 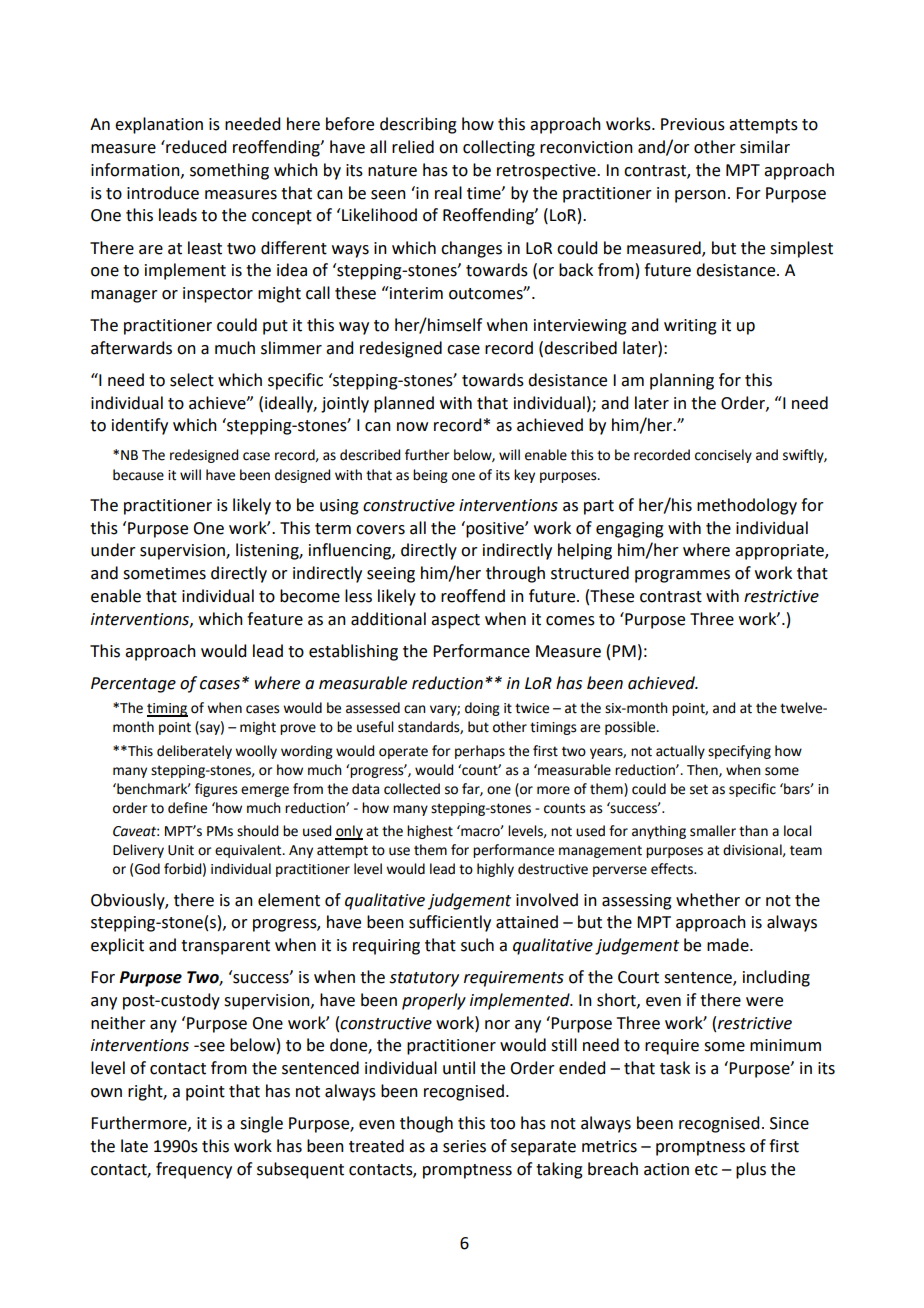 I want to click on similar, so click(x=765, y=147).
